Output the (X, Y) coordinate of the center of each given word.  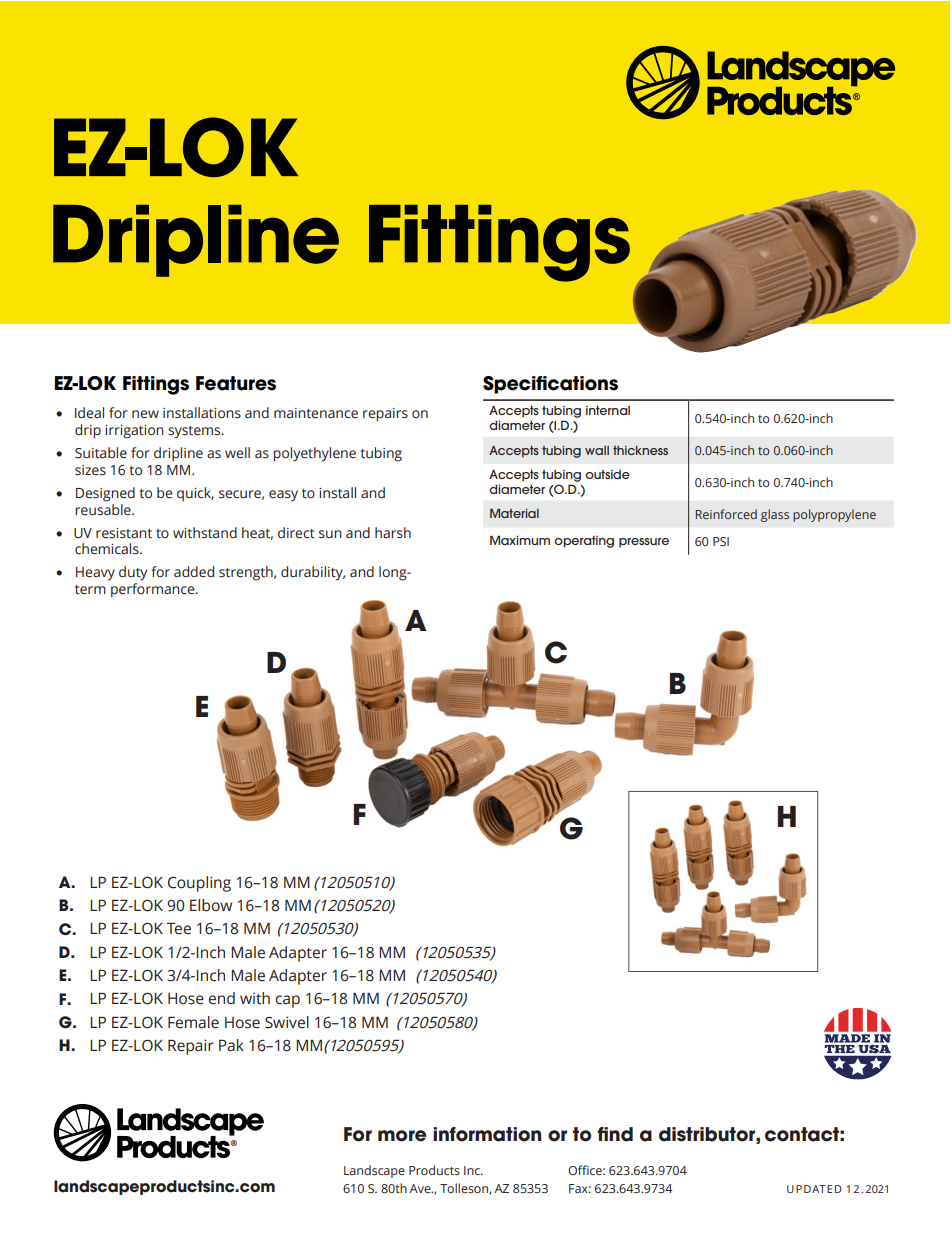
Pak (231, 1045)
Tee (178, 928)
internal (608, 410)
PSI (721, 541)
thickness (640, 450)
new (145, 414)
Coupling (199, 884)
